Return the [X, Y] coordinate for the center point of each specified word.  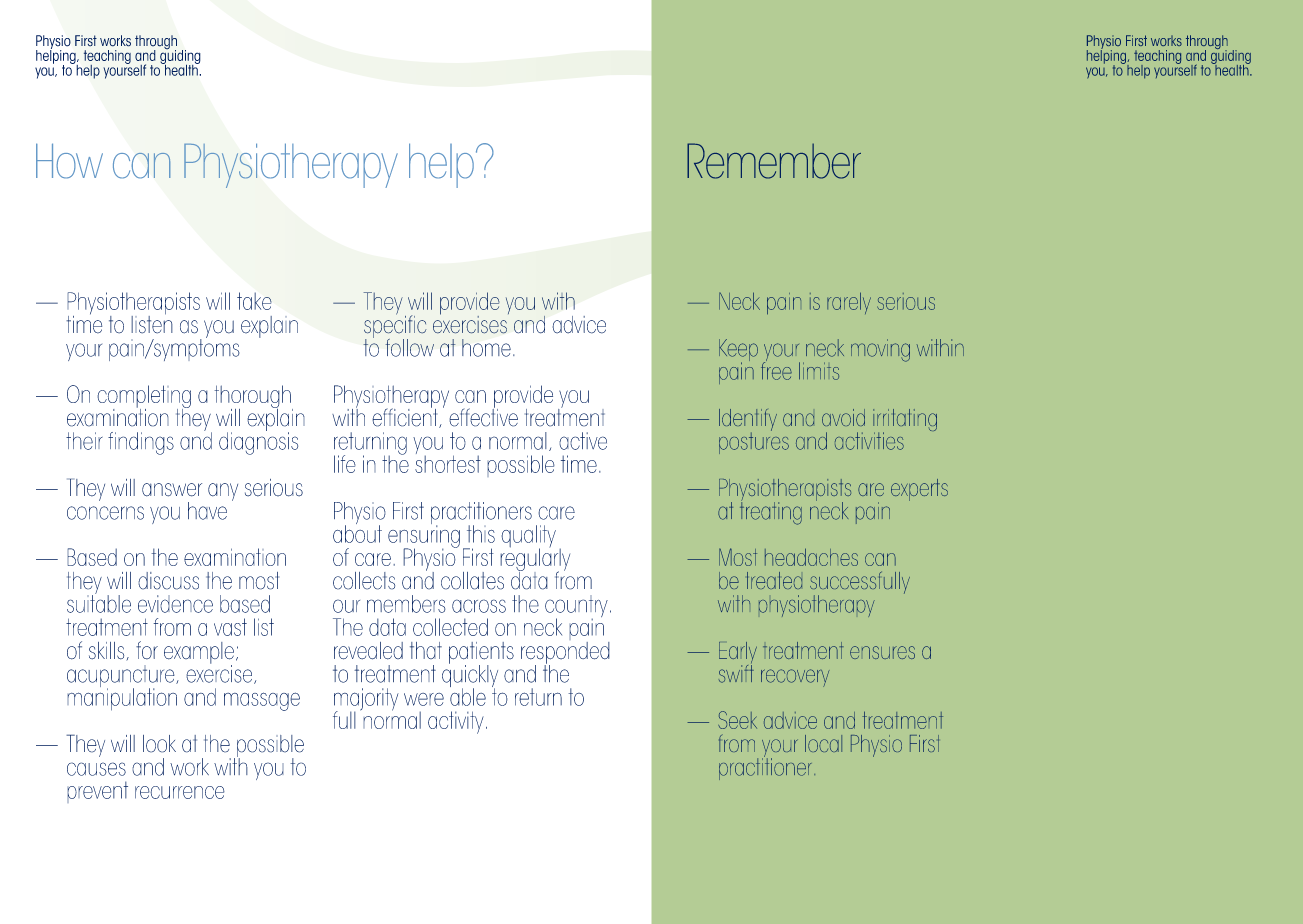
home [486, 348]
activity [456, 722]
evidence [175, 604]
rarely [849, 303]
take [254, 301]
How [69, 161]
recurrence [180, 792]
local [823, 743]
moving [880, 350]
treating [771, 512]
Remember [774, 161]
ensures [882, 652]
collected [450, 627]
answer [172, 490]
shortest [448, 463]
